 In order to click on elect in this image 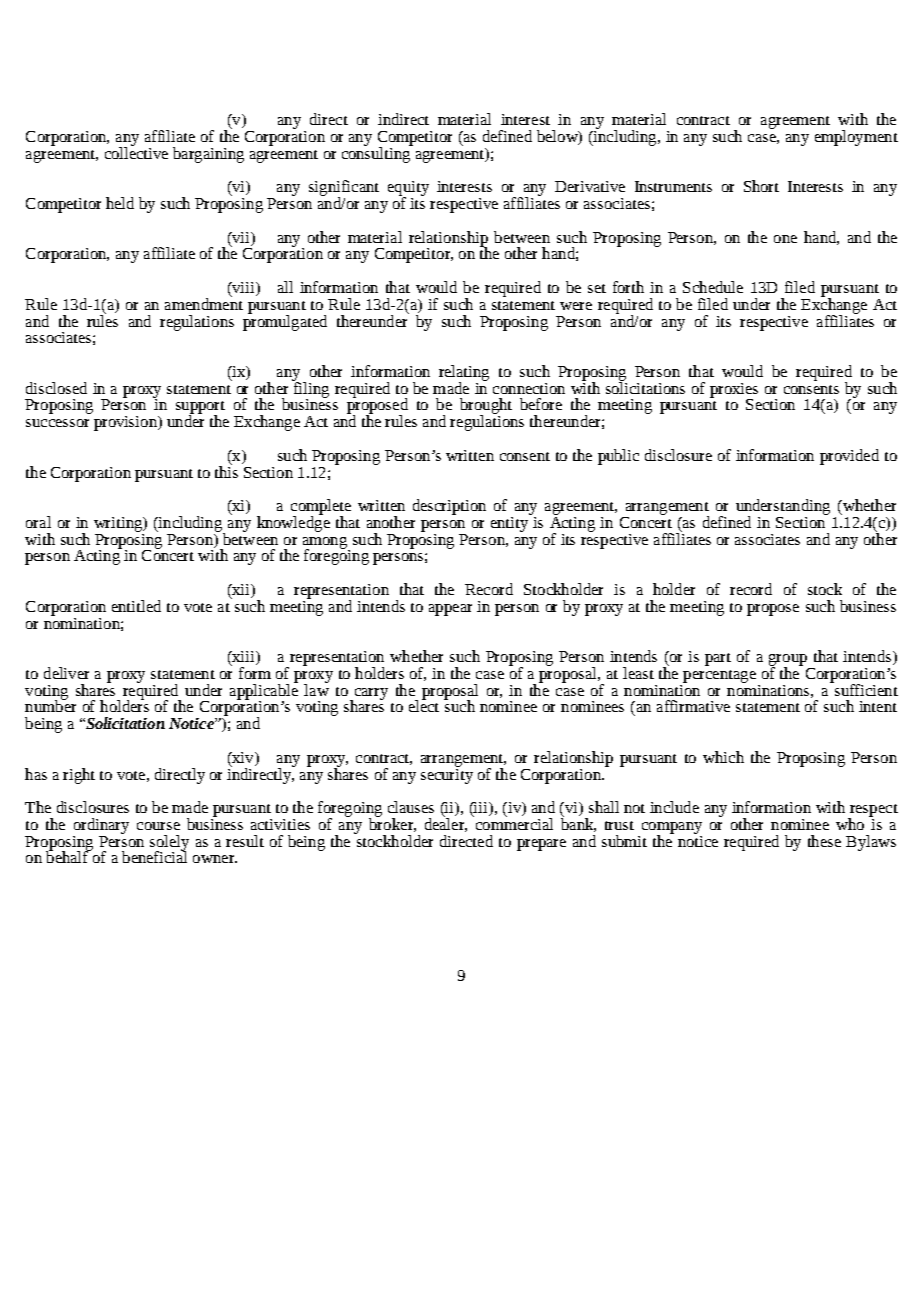, I will do `click(424, 705)`.
